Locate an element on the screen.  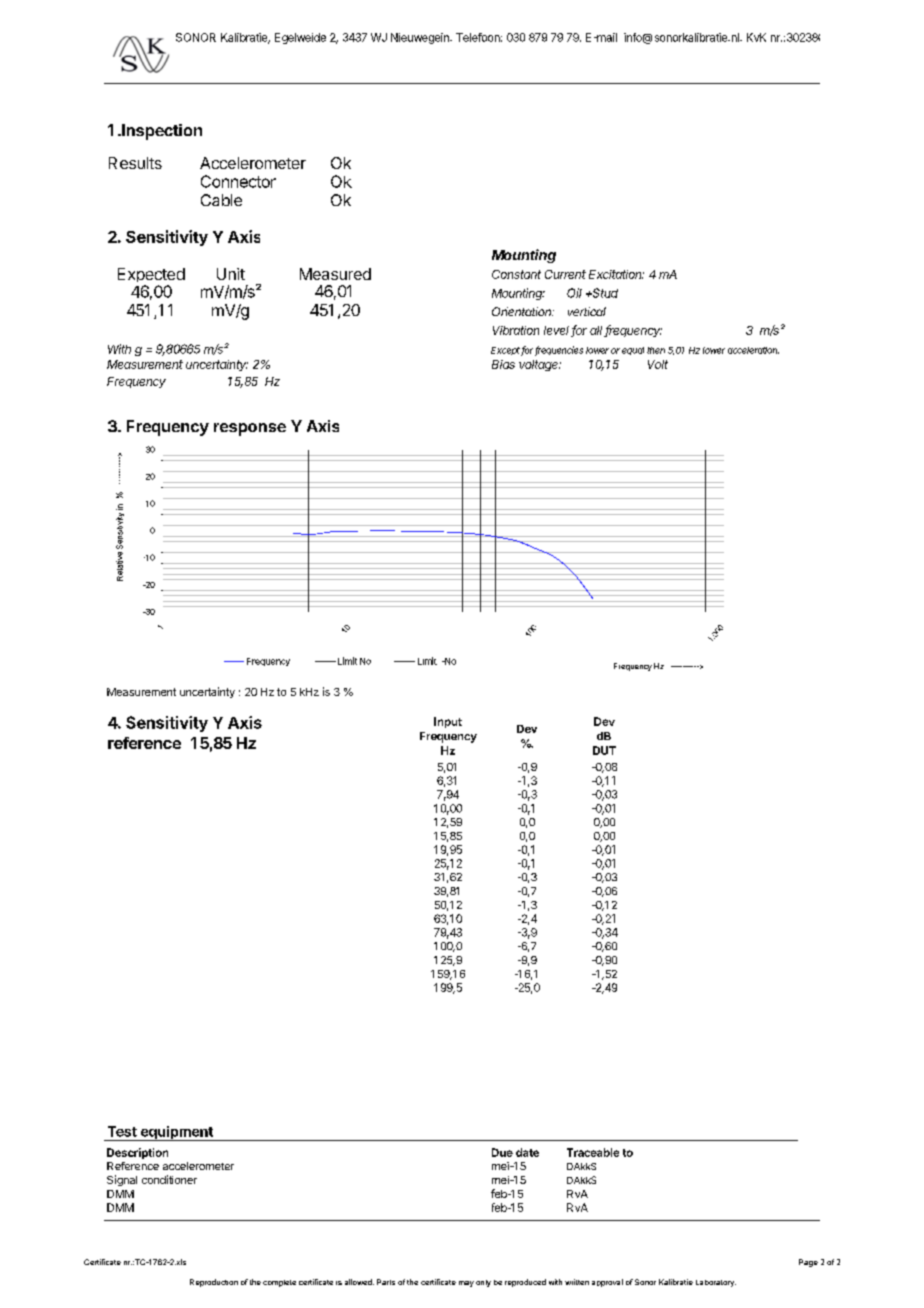
Excitation is located at coordinates (616, 274).
